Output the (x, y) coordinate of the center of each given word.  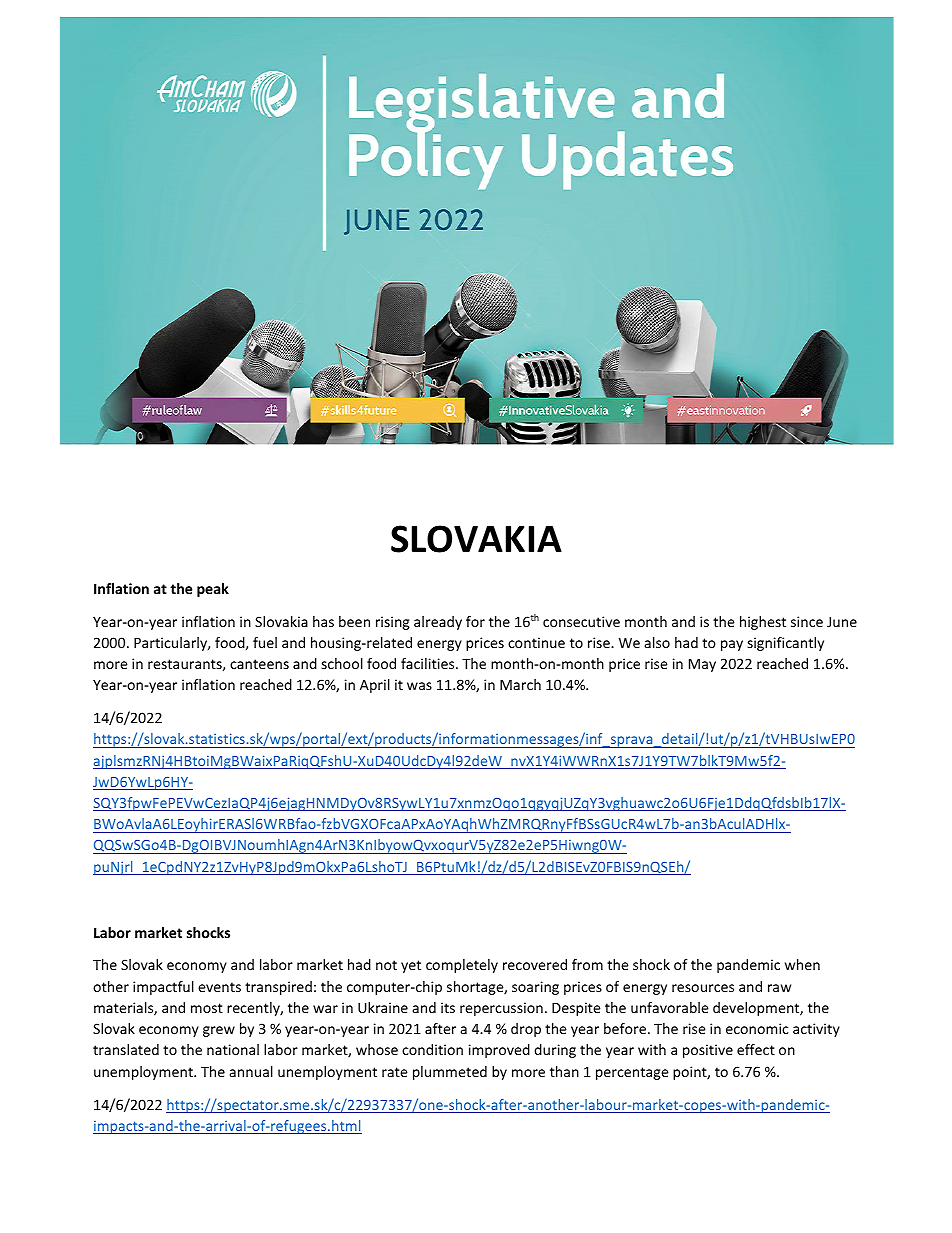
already (438, 623)
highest (763, 623)
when (802, 964)
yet (411, 966)
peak (213, 590)
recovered (535, 964)
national (233, 1049)
